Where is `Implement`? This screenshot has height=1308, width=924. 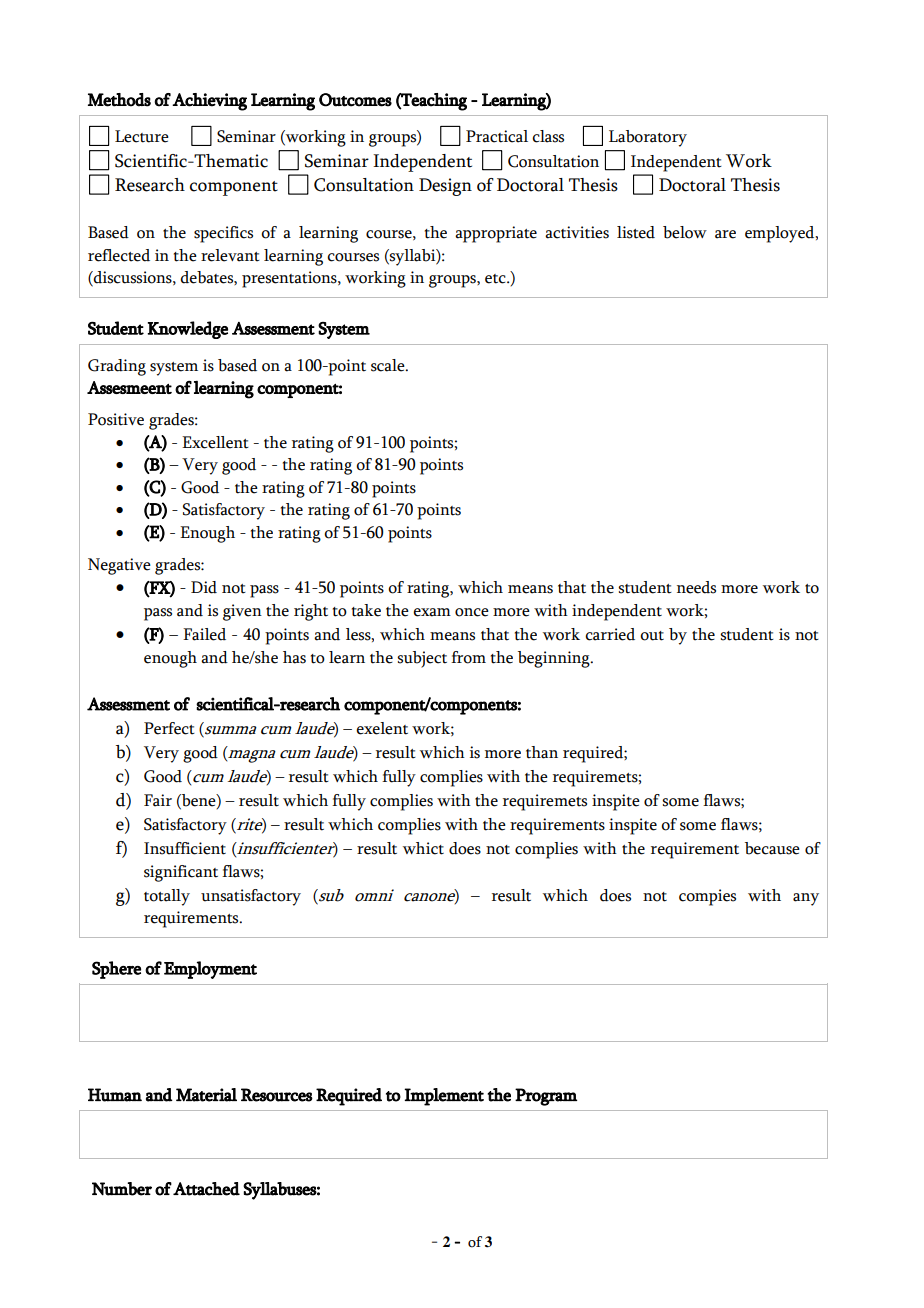
Implement is located at coordinates (444, 1097).
